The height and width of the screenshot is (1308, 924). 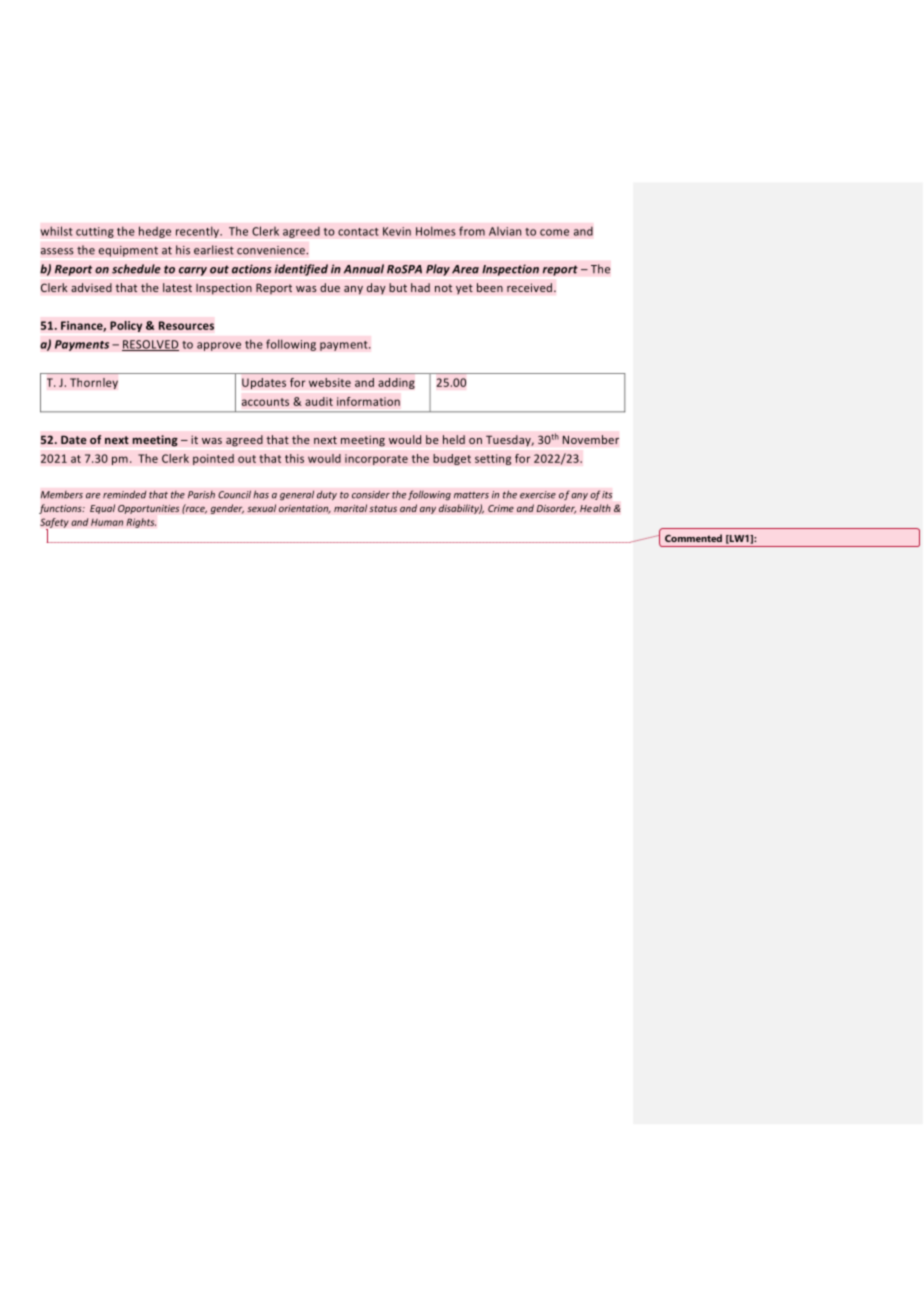 What do you see at coordinates (141, 523) in the screenshot?
I see `Rights` at bounding box center [141, 523].
